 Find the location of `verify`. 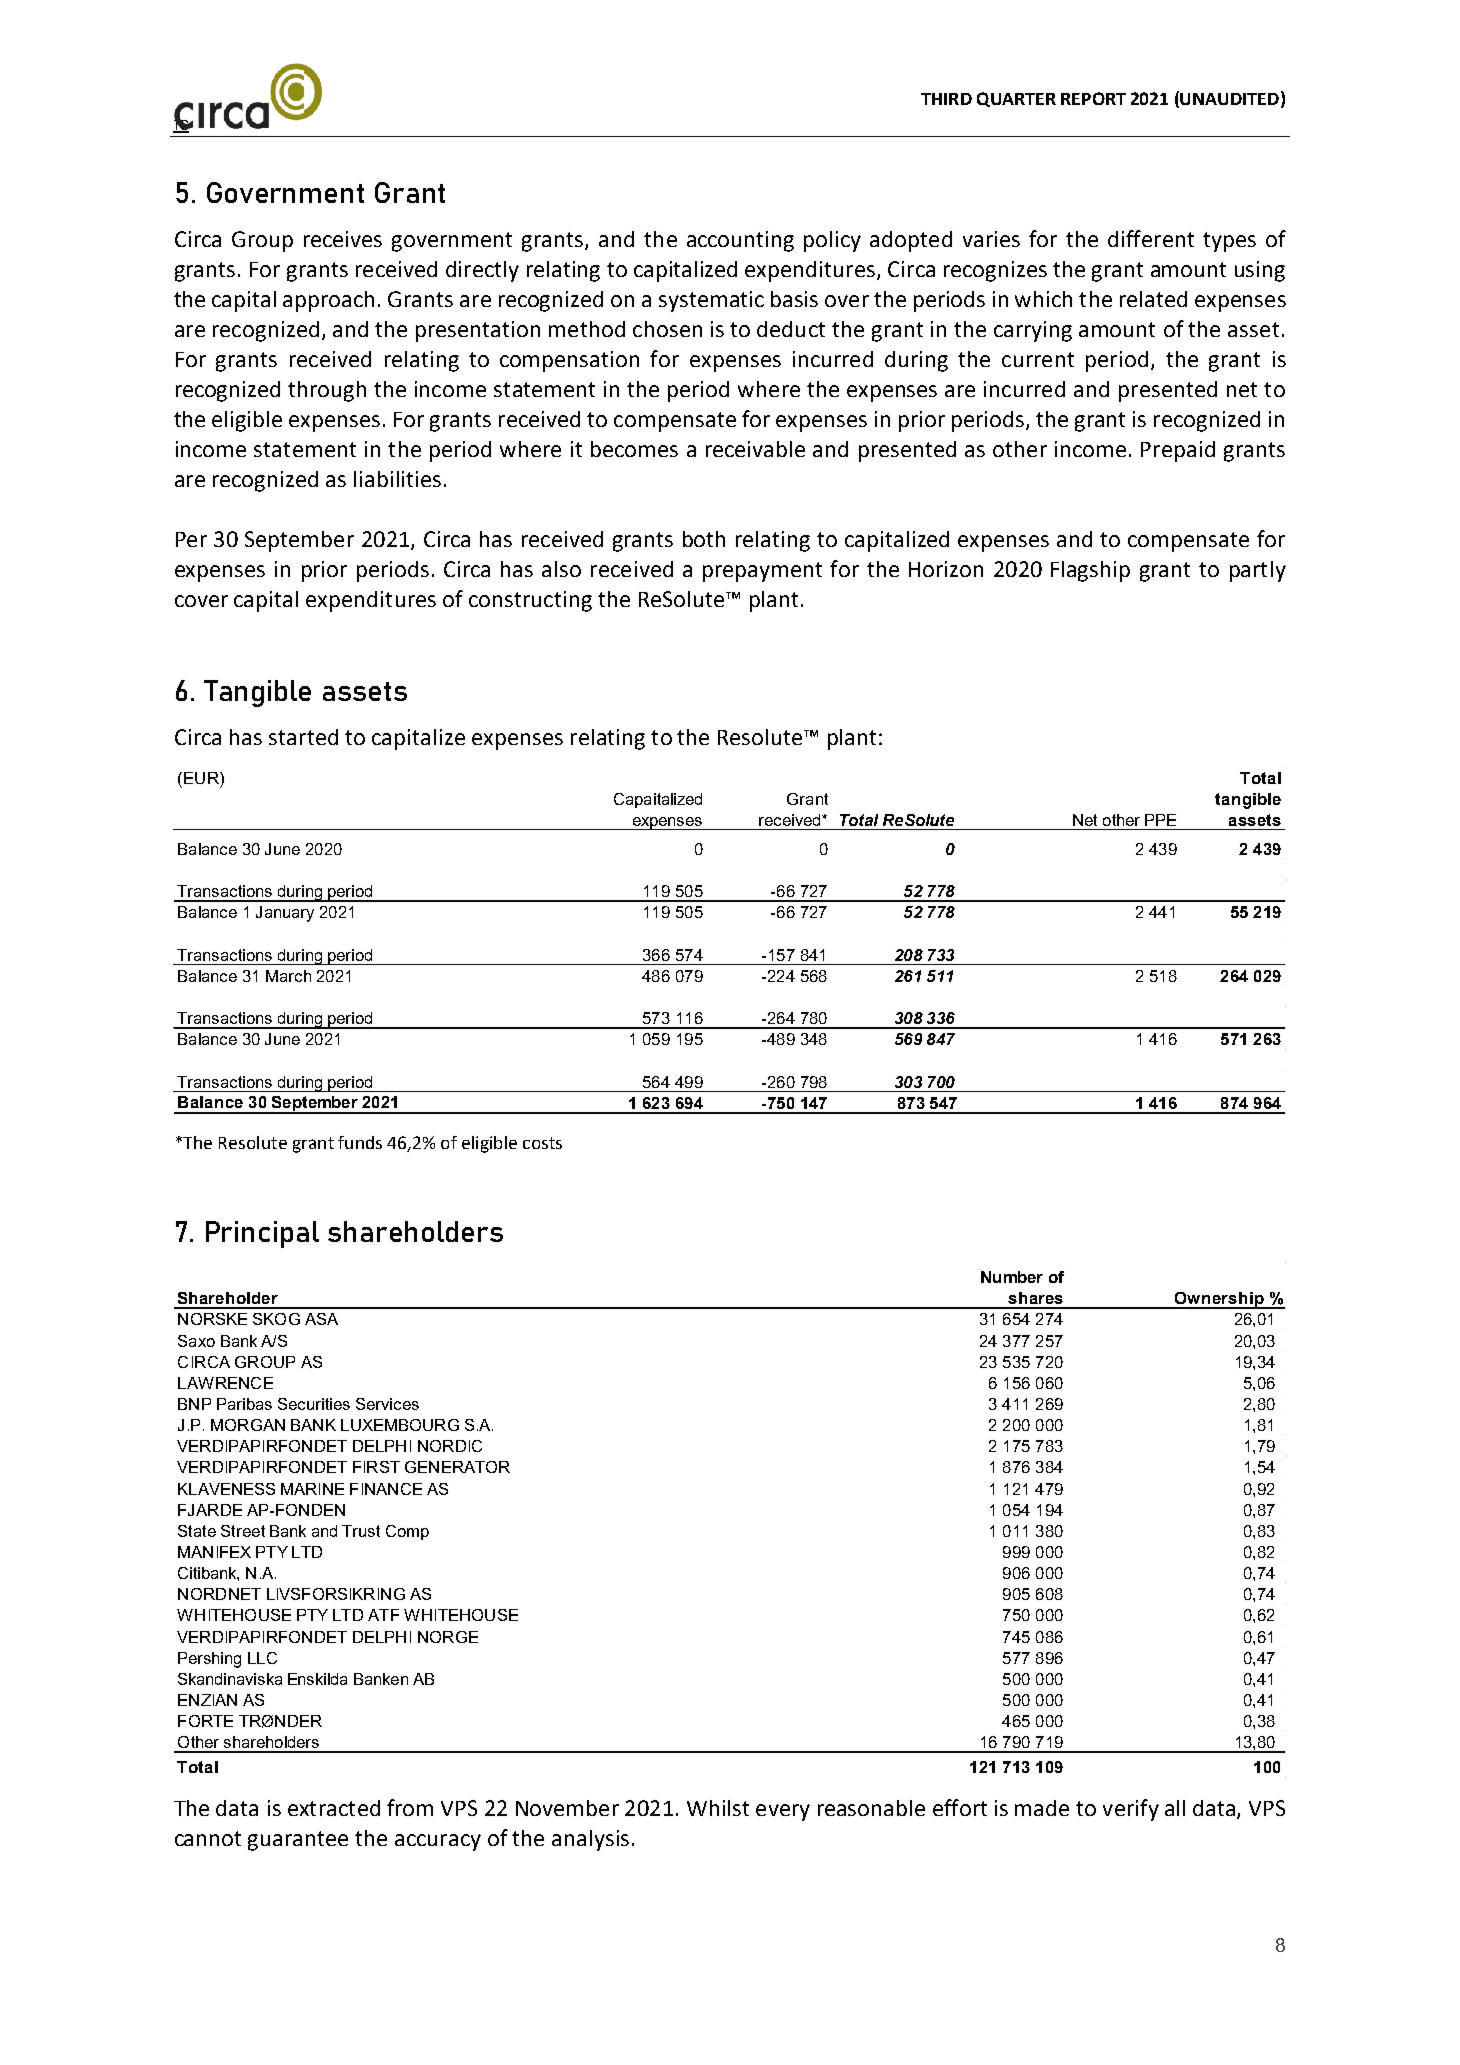

verify is located at coordinates (1131, 1810).
